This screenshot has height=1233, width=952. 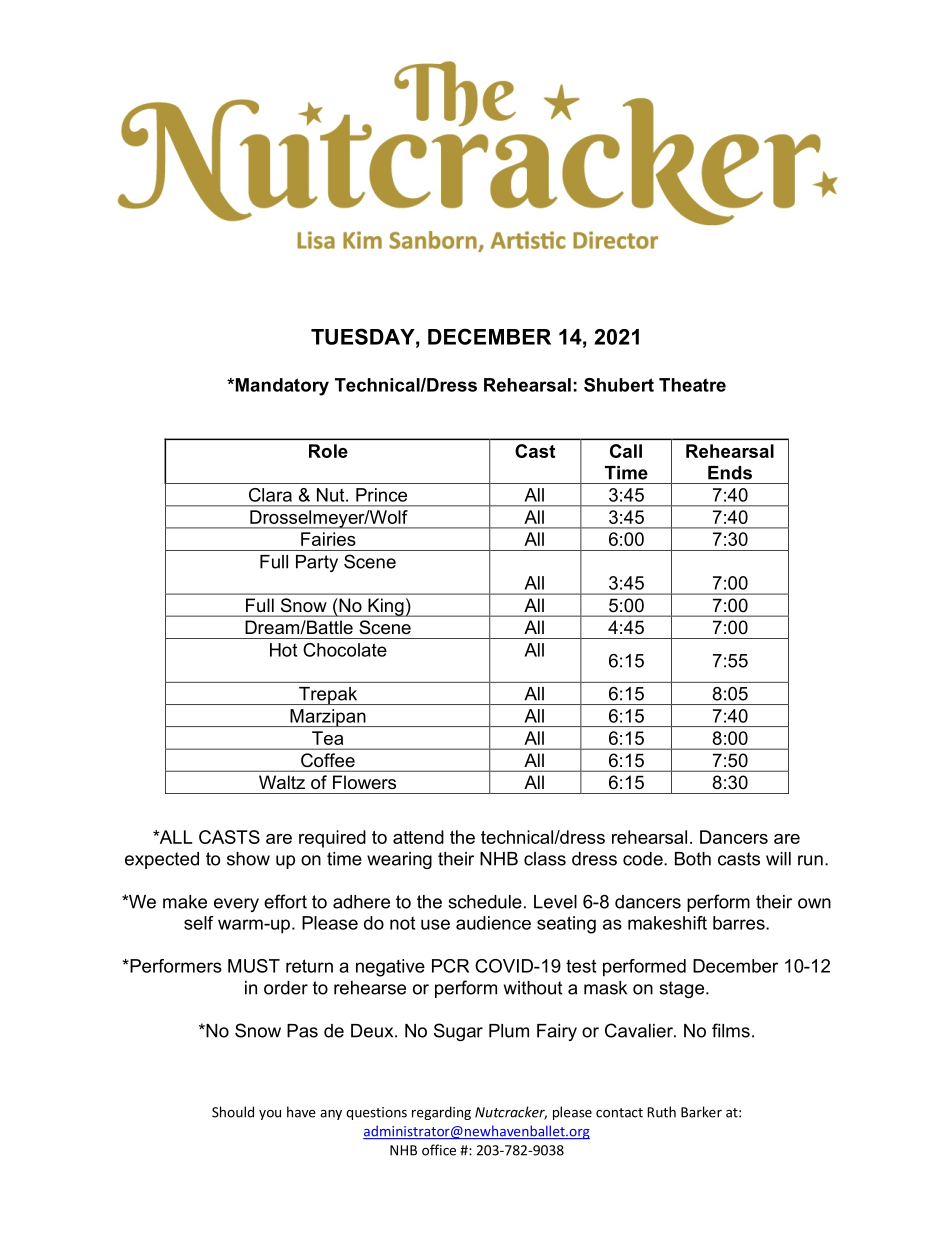 What do you see at coordinates (485, 902) in the screenshot?
I see `schedule` at bounding box center [485, 902].
